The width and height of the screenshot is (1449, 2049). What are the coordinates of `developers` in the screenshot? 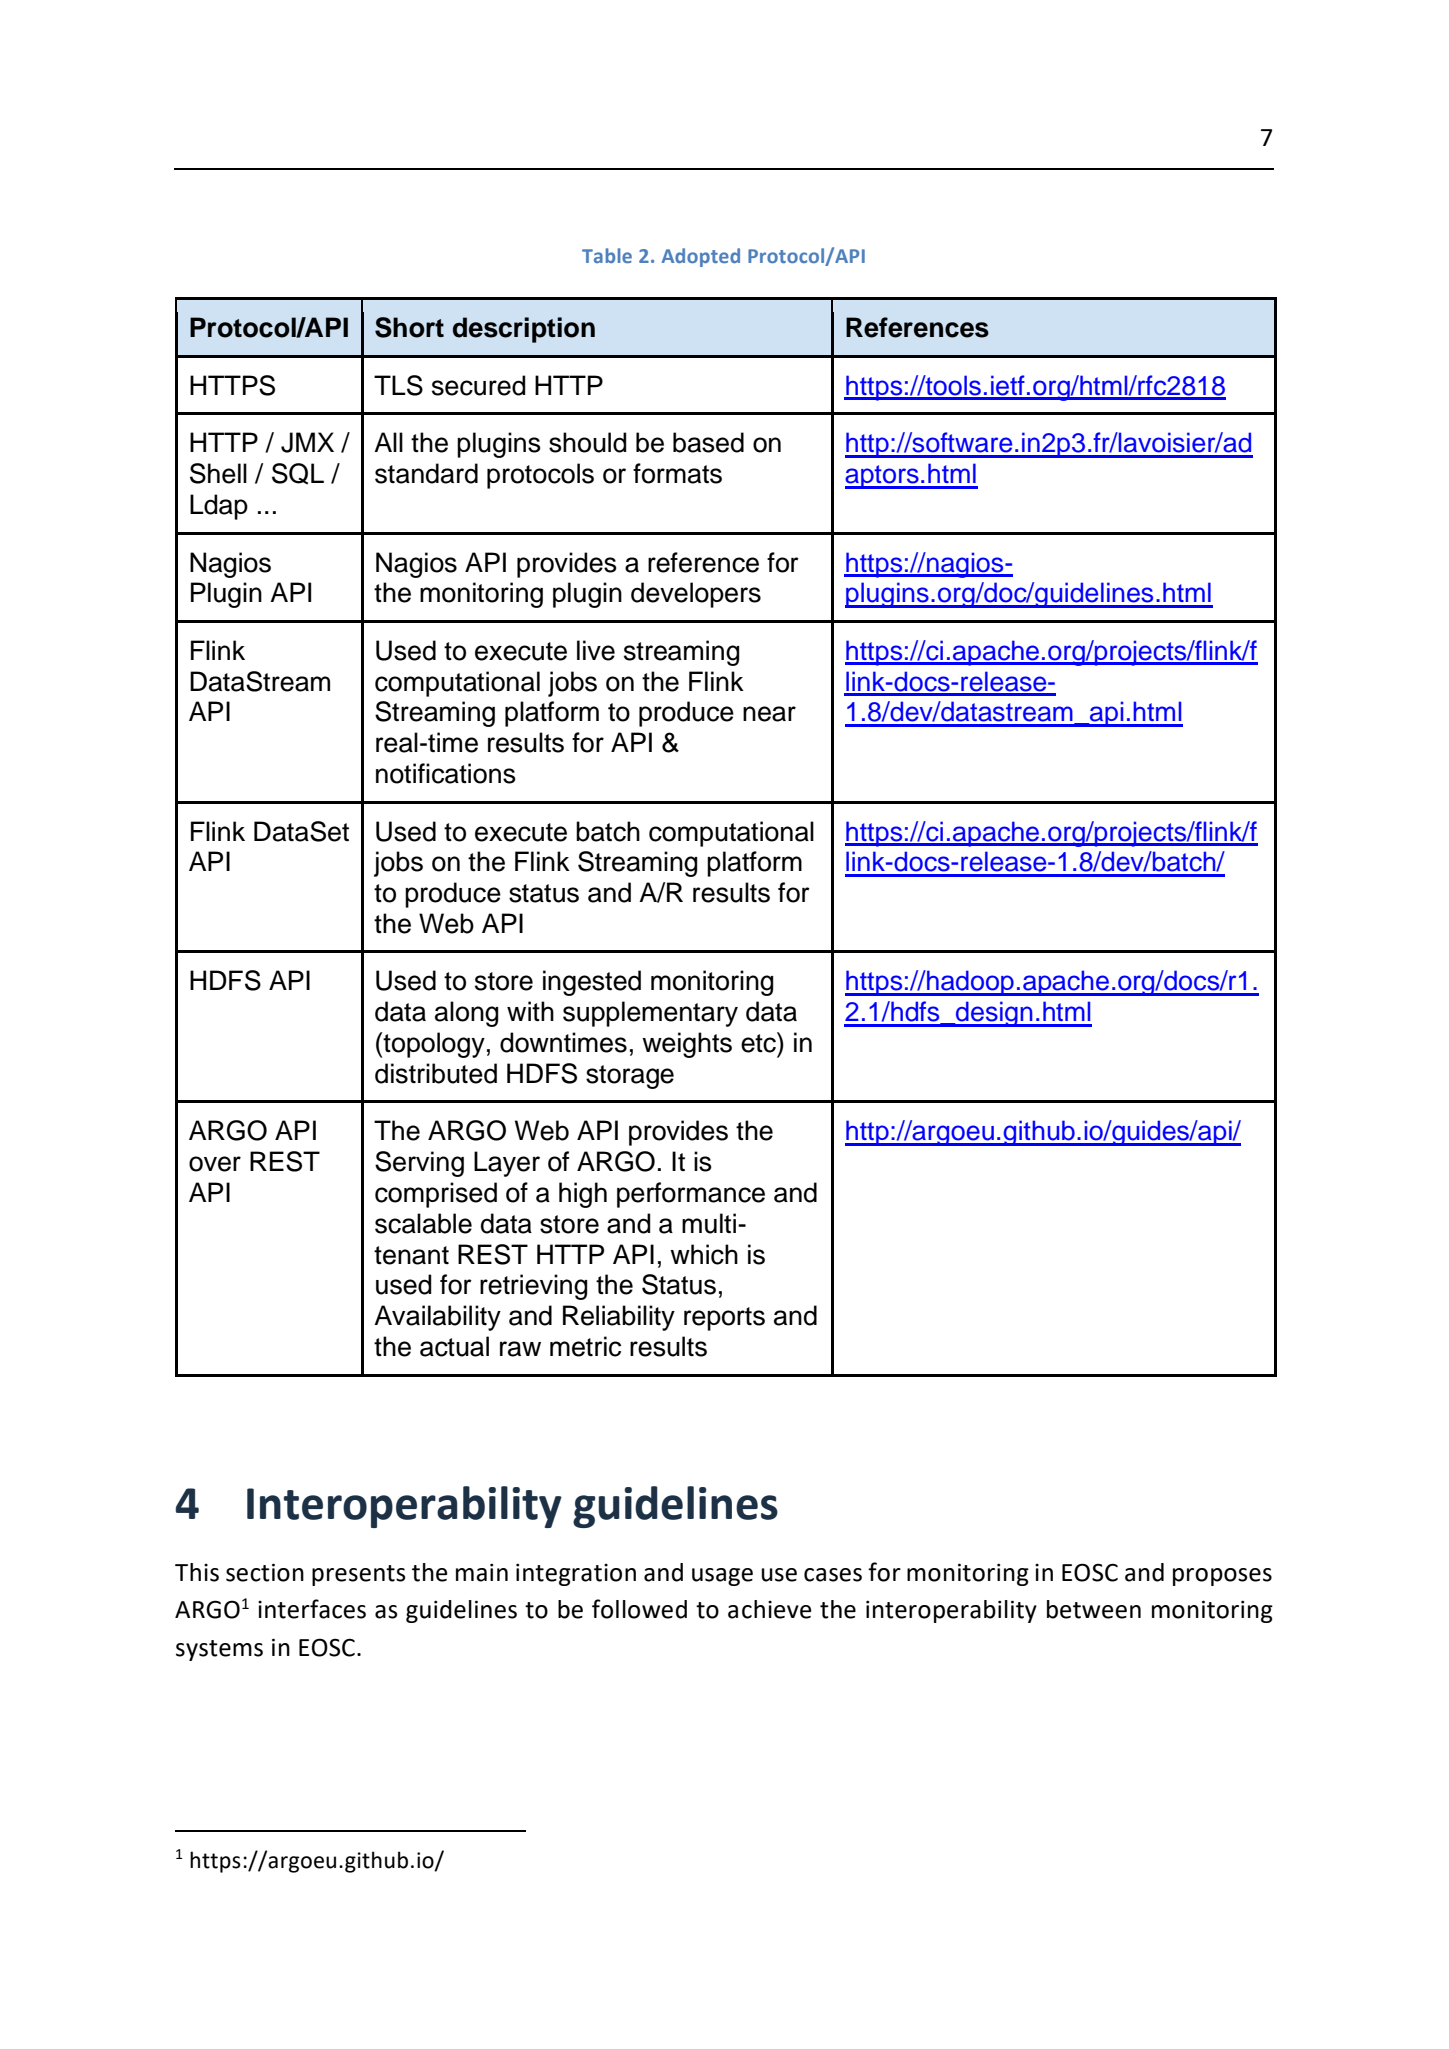 It's located at (696, 595).
